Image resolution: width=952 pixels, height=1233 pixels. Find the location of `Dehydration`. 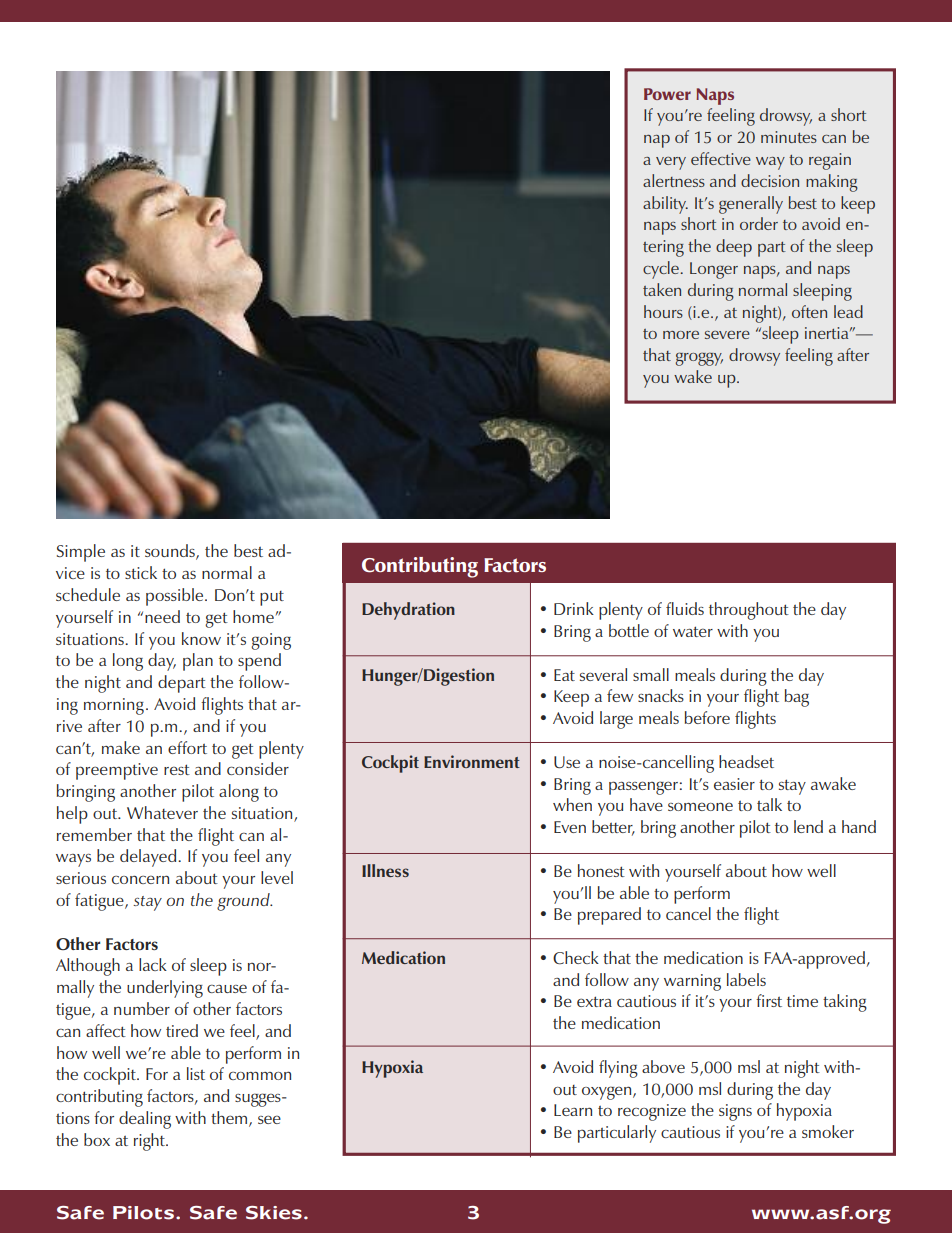

Dehydration is located at coordinates (408, 611).
